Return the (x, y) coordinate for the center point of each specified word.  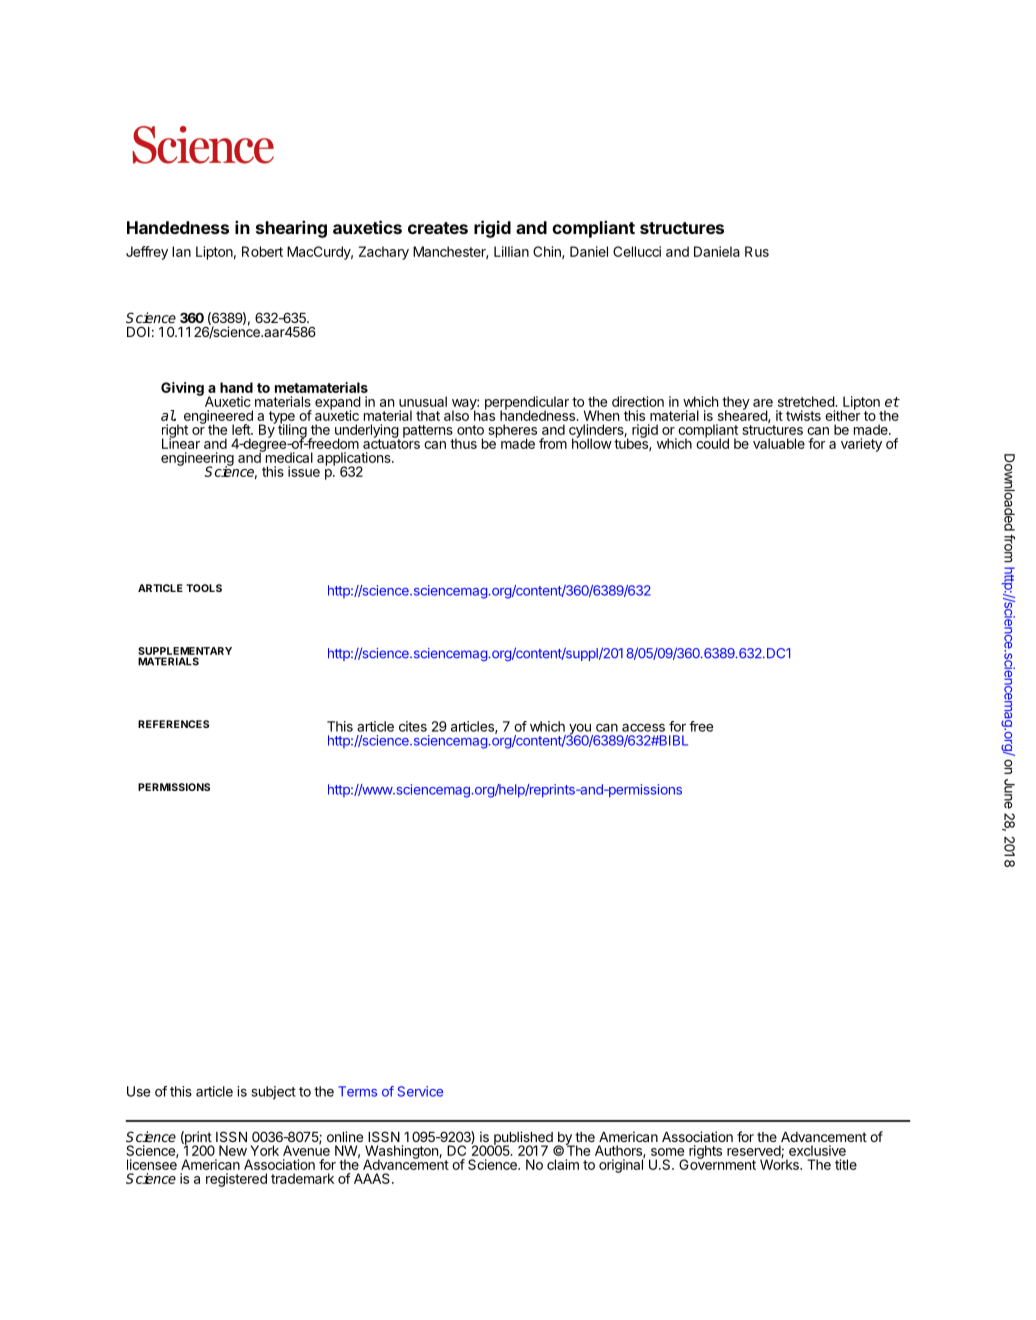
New (233, 1150)
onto (470, 430)
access (643, 728)
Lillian (511, 251)
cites (413, 726)
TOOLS (204, 588)
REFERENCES (173, 724)
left (242, 429)
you (580, 730)
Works (780, 1163)
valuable (779, 443)
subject (274, 1093)
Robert (262, 251)
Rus (757, 251)
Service (420, 1091)
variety (861, 445)
